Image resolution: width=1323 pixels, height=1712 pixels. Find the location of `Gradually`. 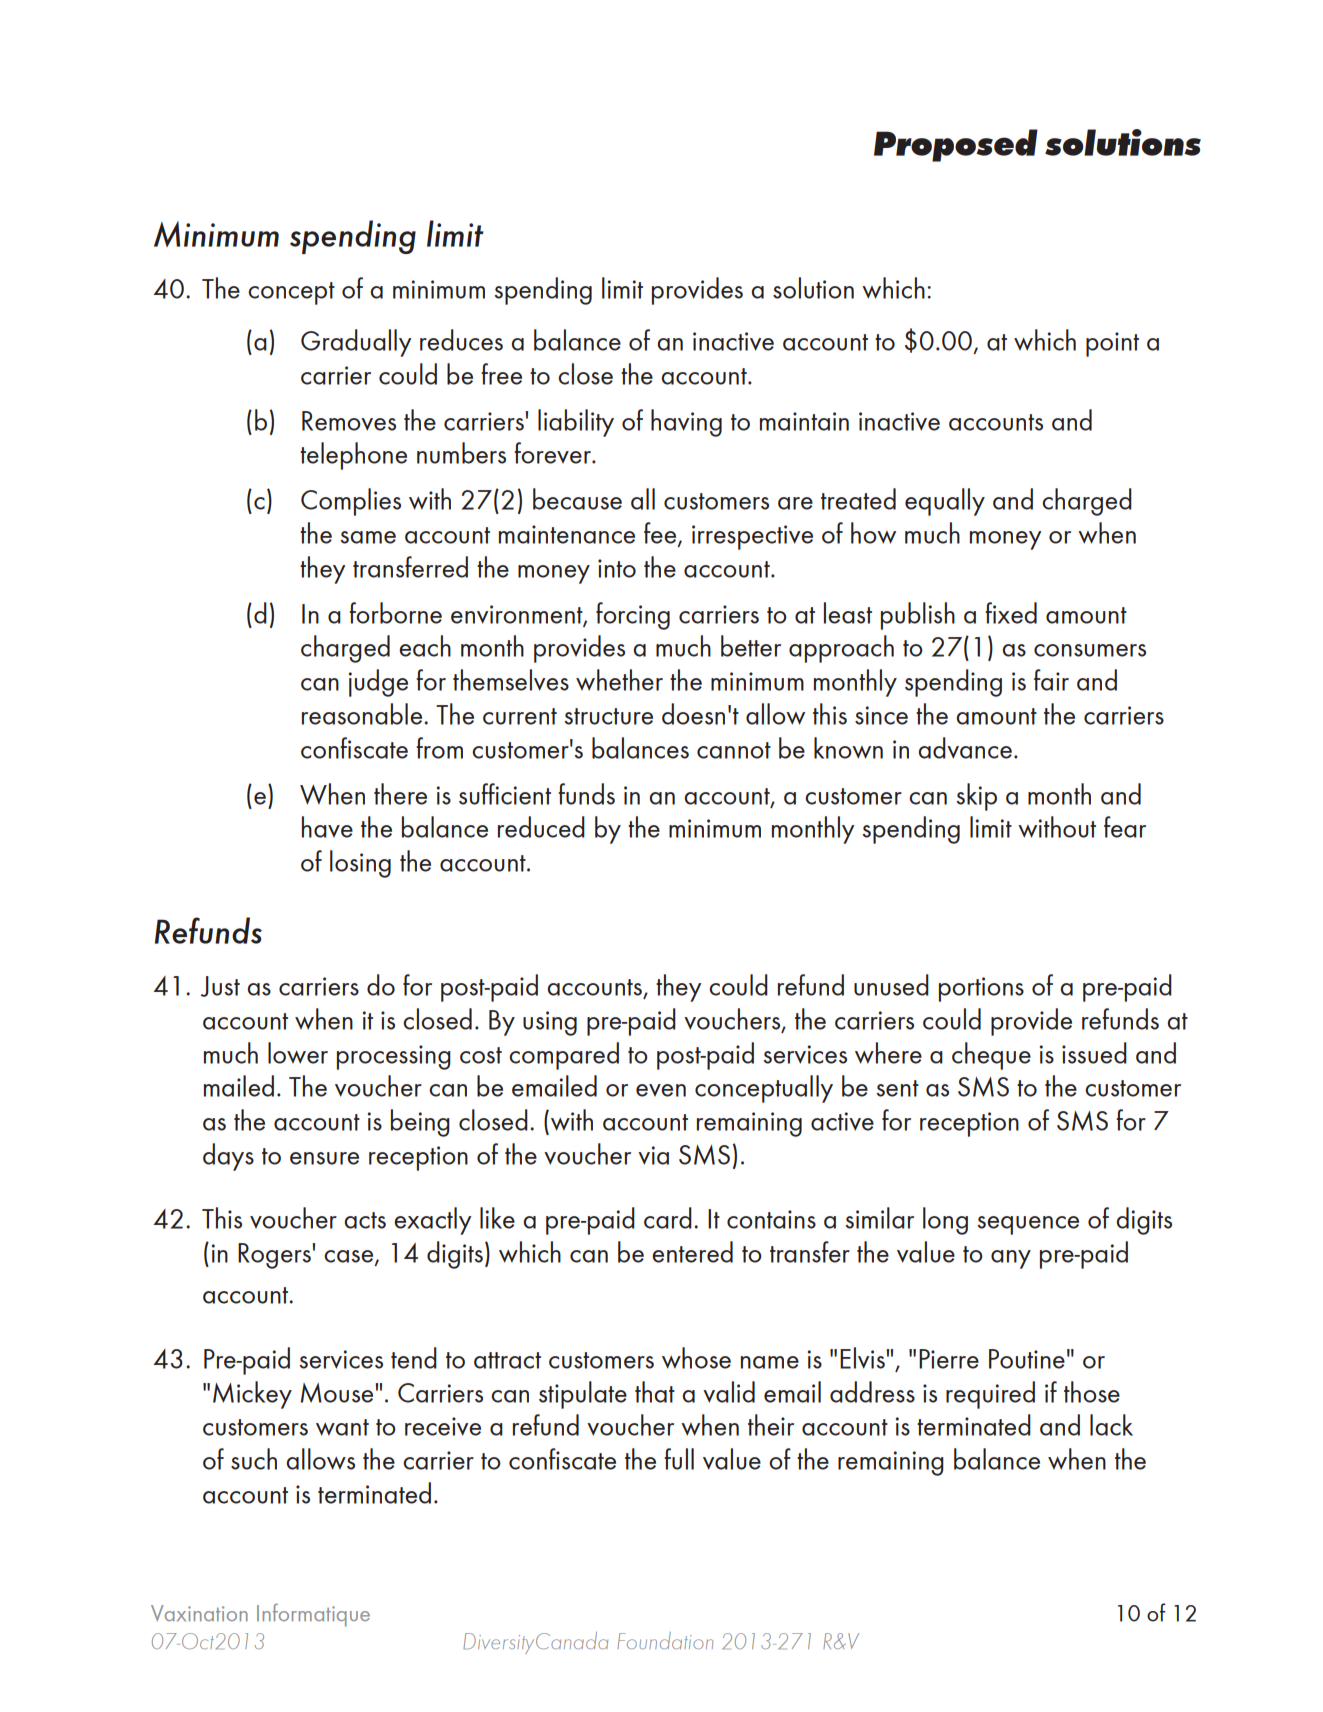

Gradually is located at coordinates (356, 343).
